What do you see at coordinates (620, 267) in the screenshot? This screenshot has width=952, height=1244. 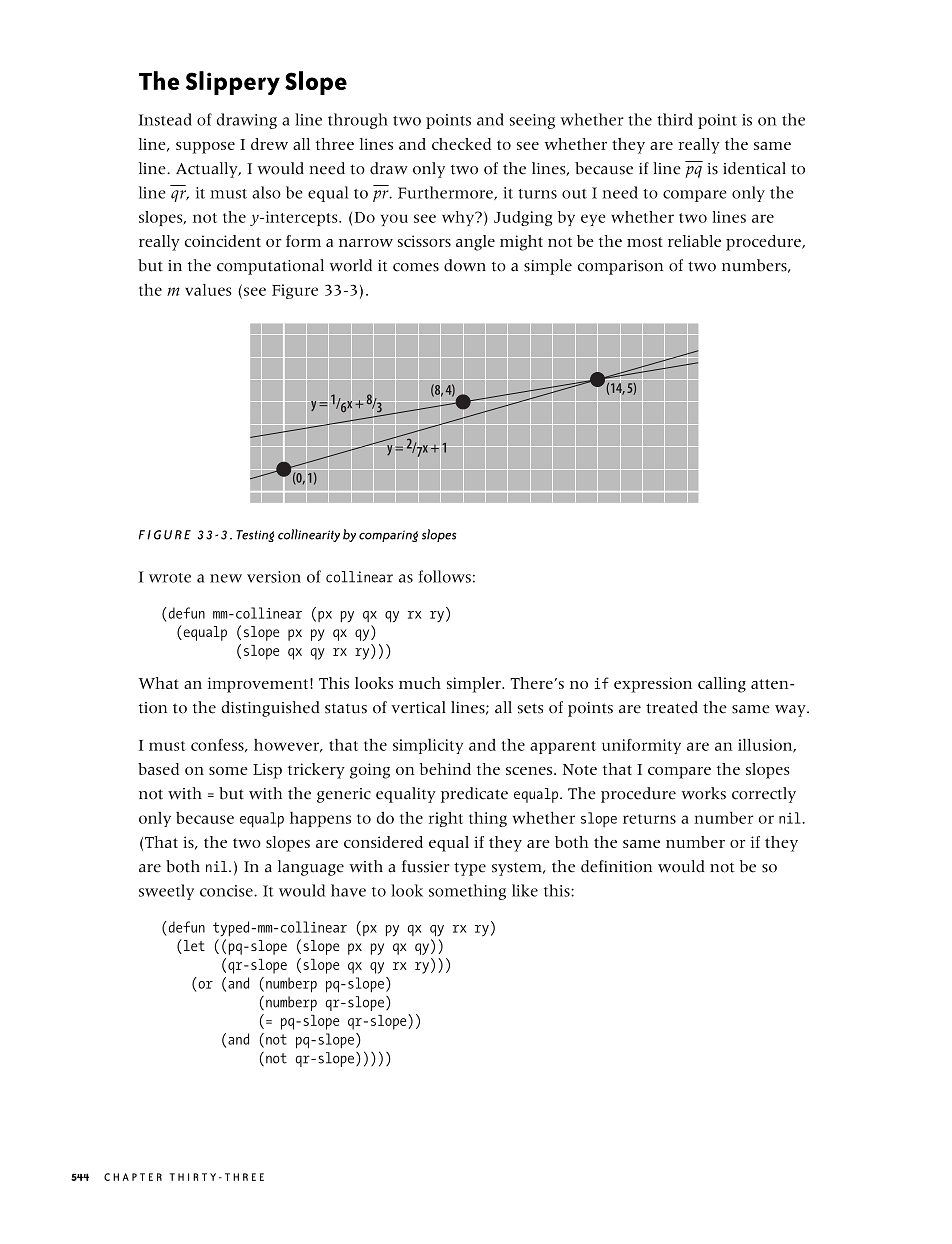 I see `comparison` at bounding box center [620, 267].
